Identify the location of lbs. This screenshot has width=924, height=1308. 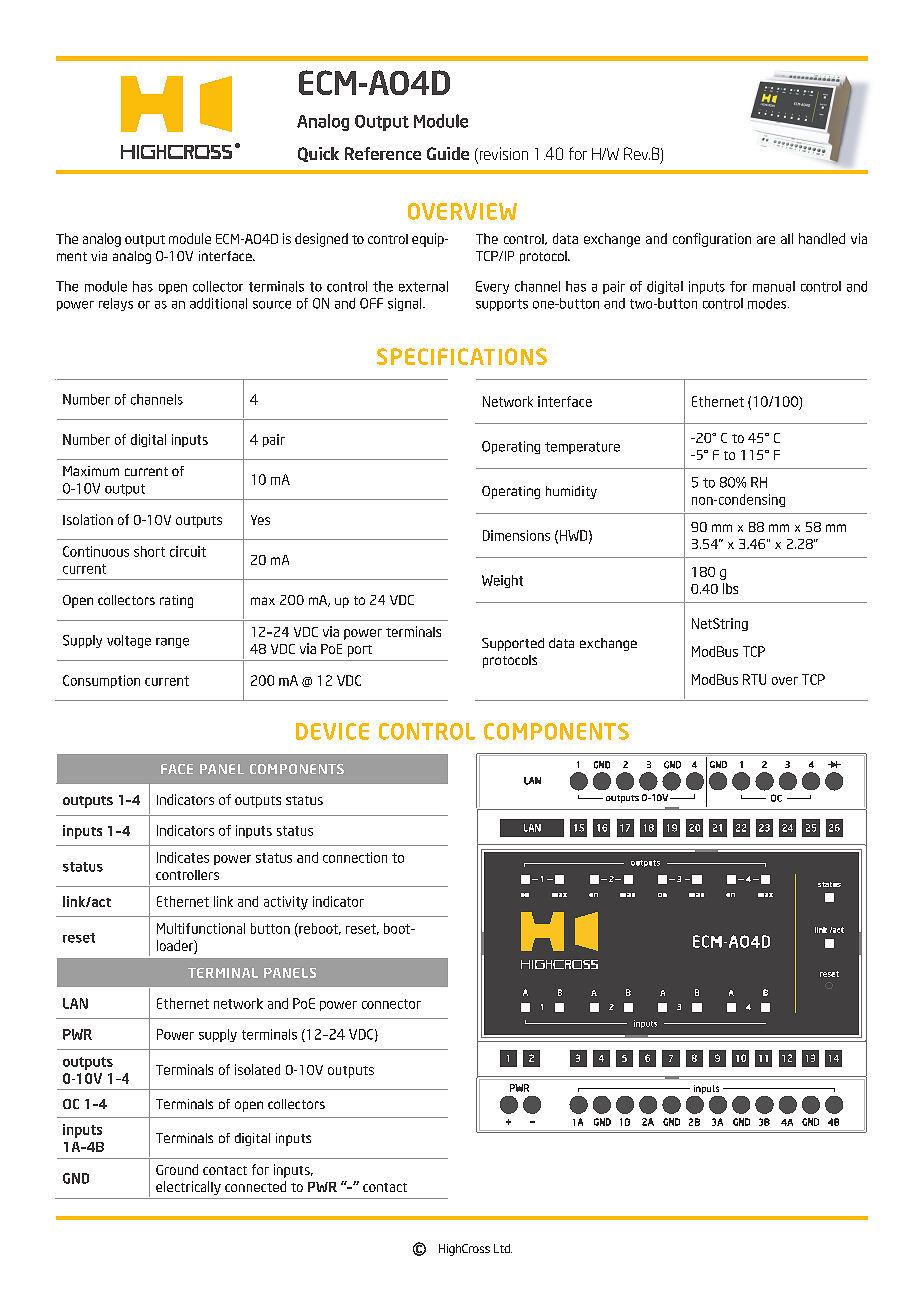
(730, 588).
